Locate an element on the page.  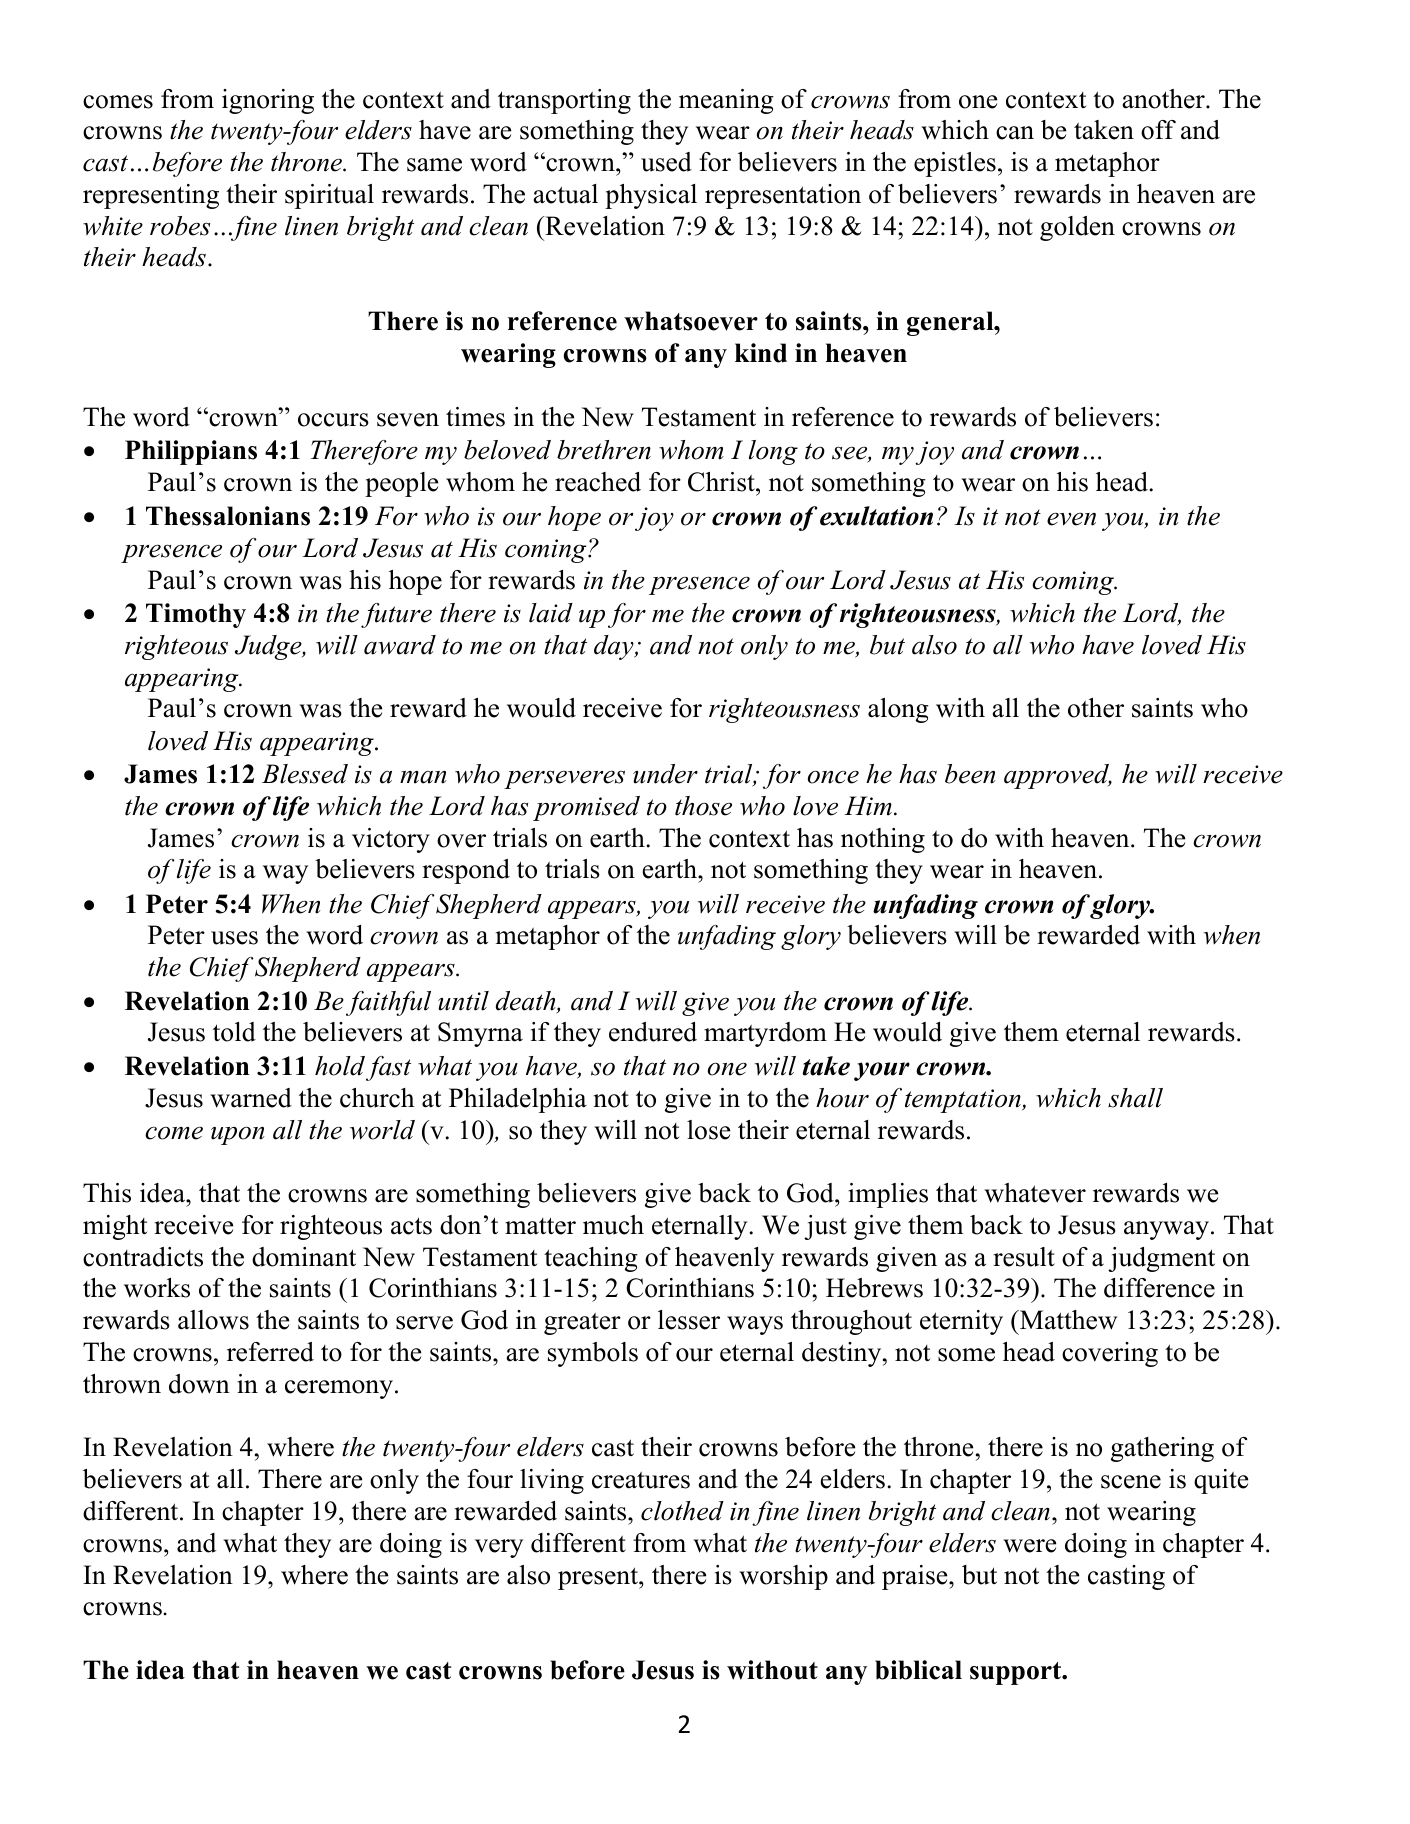
support is located at coordinates (1017, 1673).
